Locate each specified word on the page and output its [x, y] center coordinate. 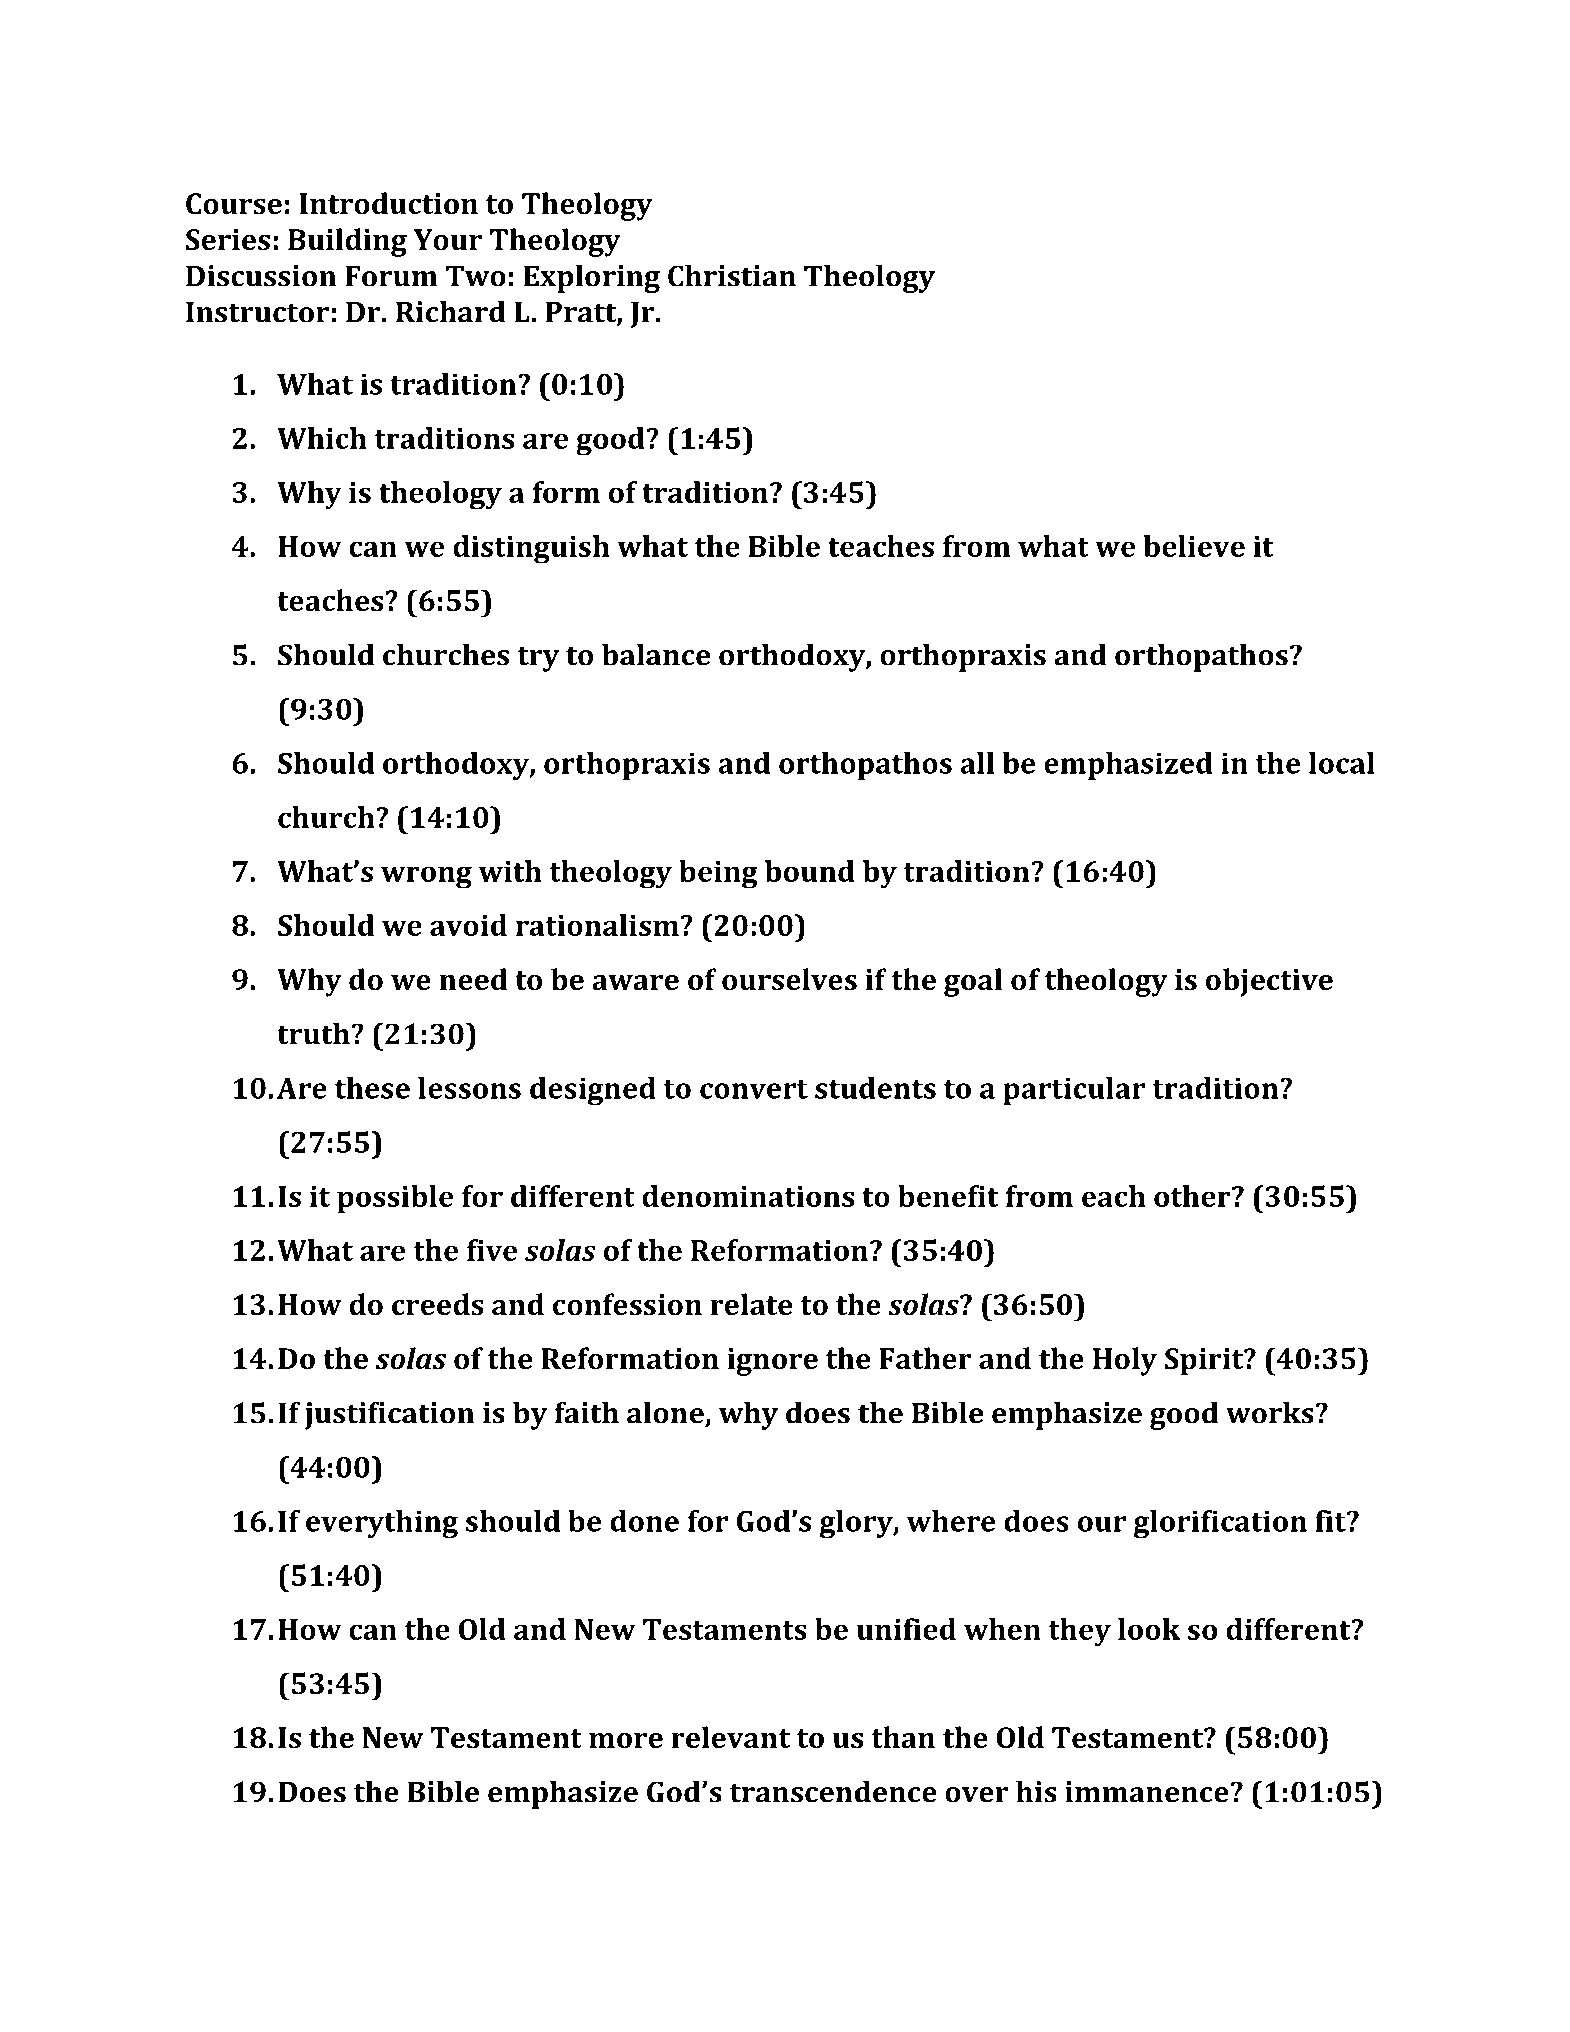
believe [1194, 546]
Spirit [1205, 1362]
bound [810, 871]
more [626, 1741]
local [1342, 763]
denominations [748, 1196]
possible [395, 1199]
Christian [732, 275]
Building [347, 242]
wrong [426, 877]
